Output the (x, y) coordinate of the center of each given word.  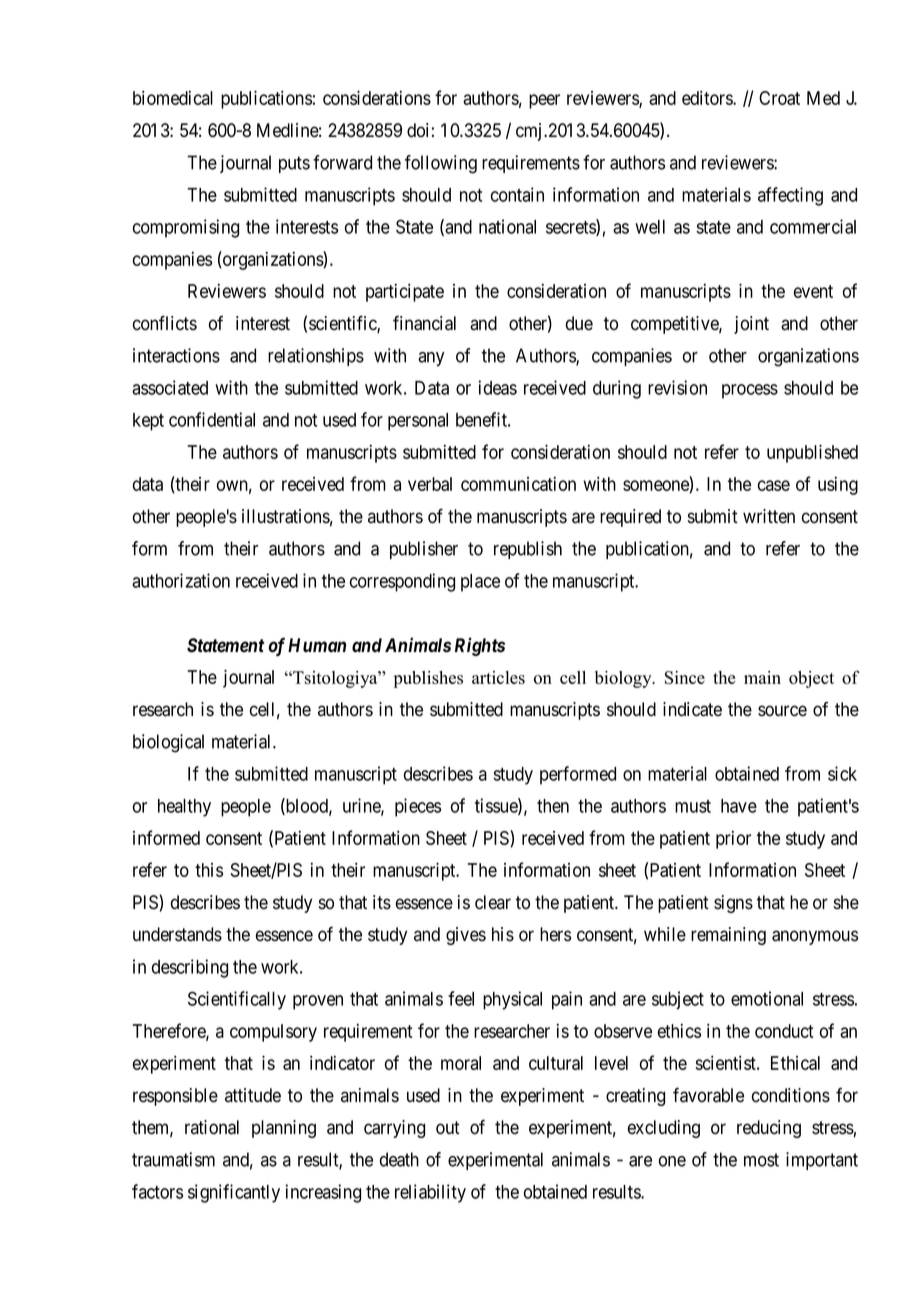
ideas (497, 387)
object (811, 679)
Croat (779, 98)
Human (317, 645)
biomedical (173, 98)
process (750, 391)
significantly (234, 1193)
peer (544, 101)
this (209, 870)
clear (493, 902)
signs (733, 904)
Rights (480, 646)
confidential (212, 419)
